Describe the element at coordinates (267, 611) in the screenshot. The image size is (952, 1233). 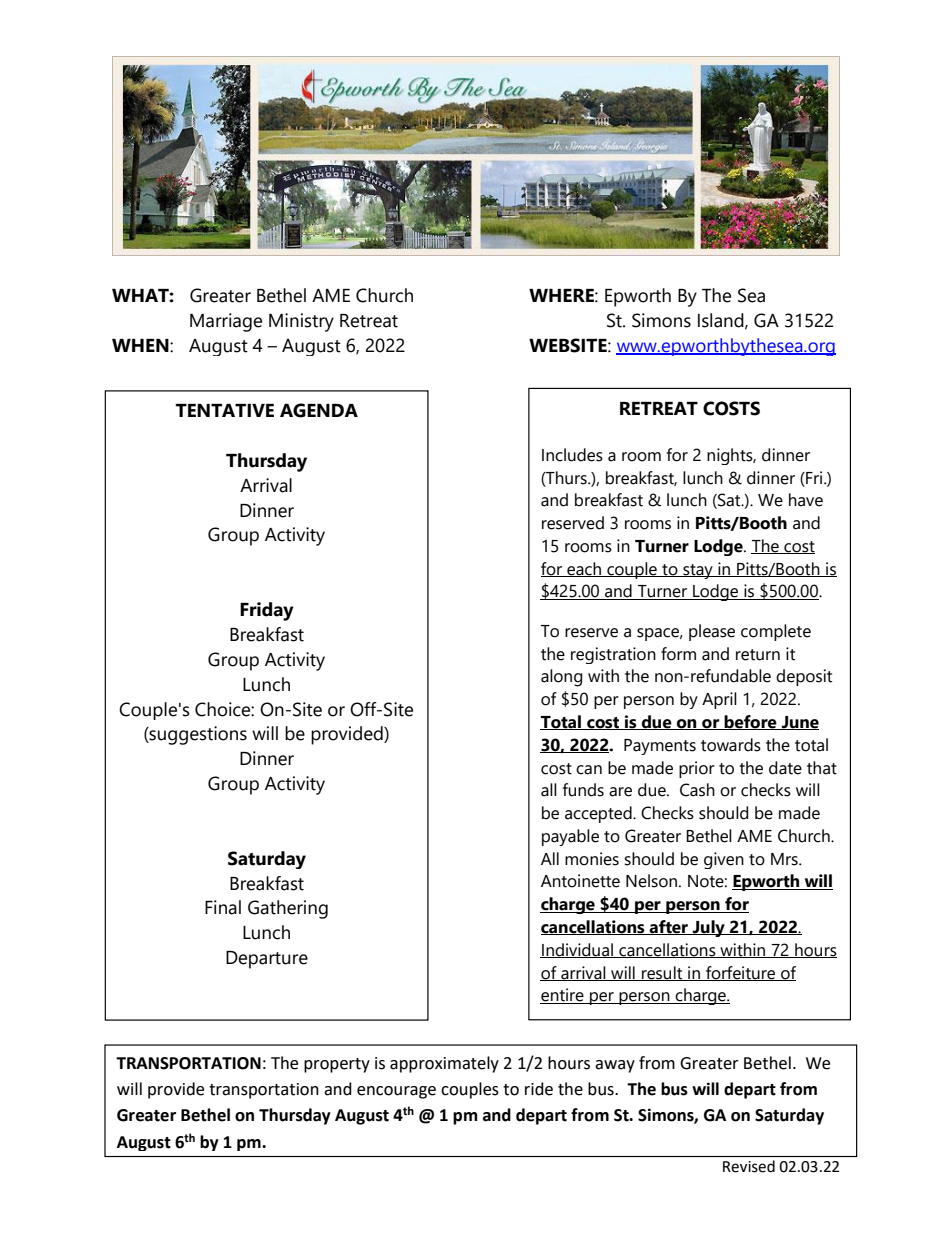
I see `Friday` at that location.
